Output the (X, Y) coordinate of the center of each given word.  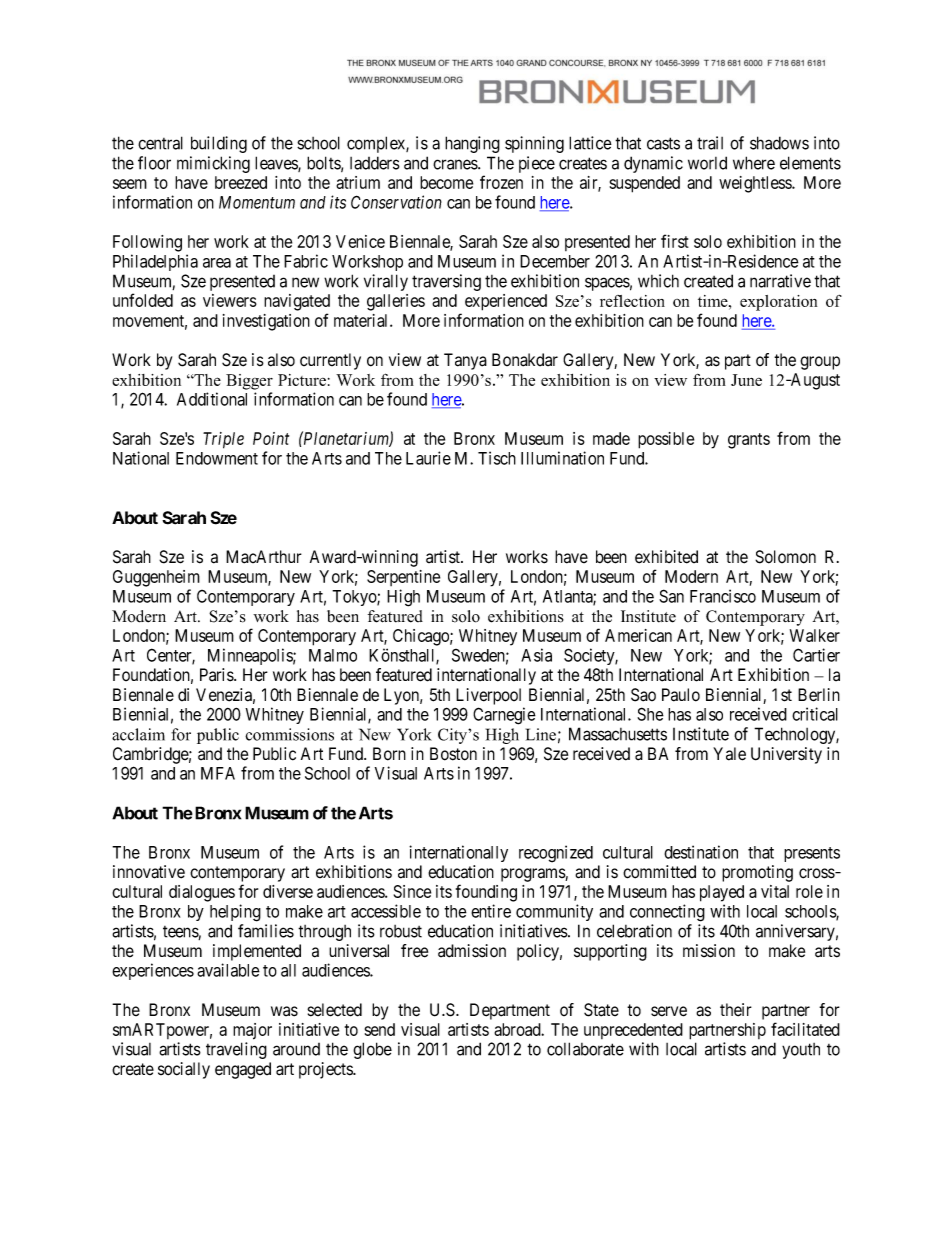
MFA (218, 773)
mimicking (213, 164)
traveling (236, 1050)
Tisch (497, 458)
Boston (453, 754)
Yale (729, 754)
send (380, 1029)
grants (749, 441)
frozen (501, 182)
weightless (756, 184)
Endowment (217, 458)
